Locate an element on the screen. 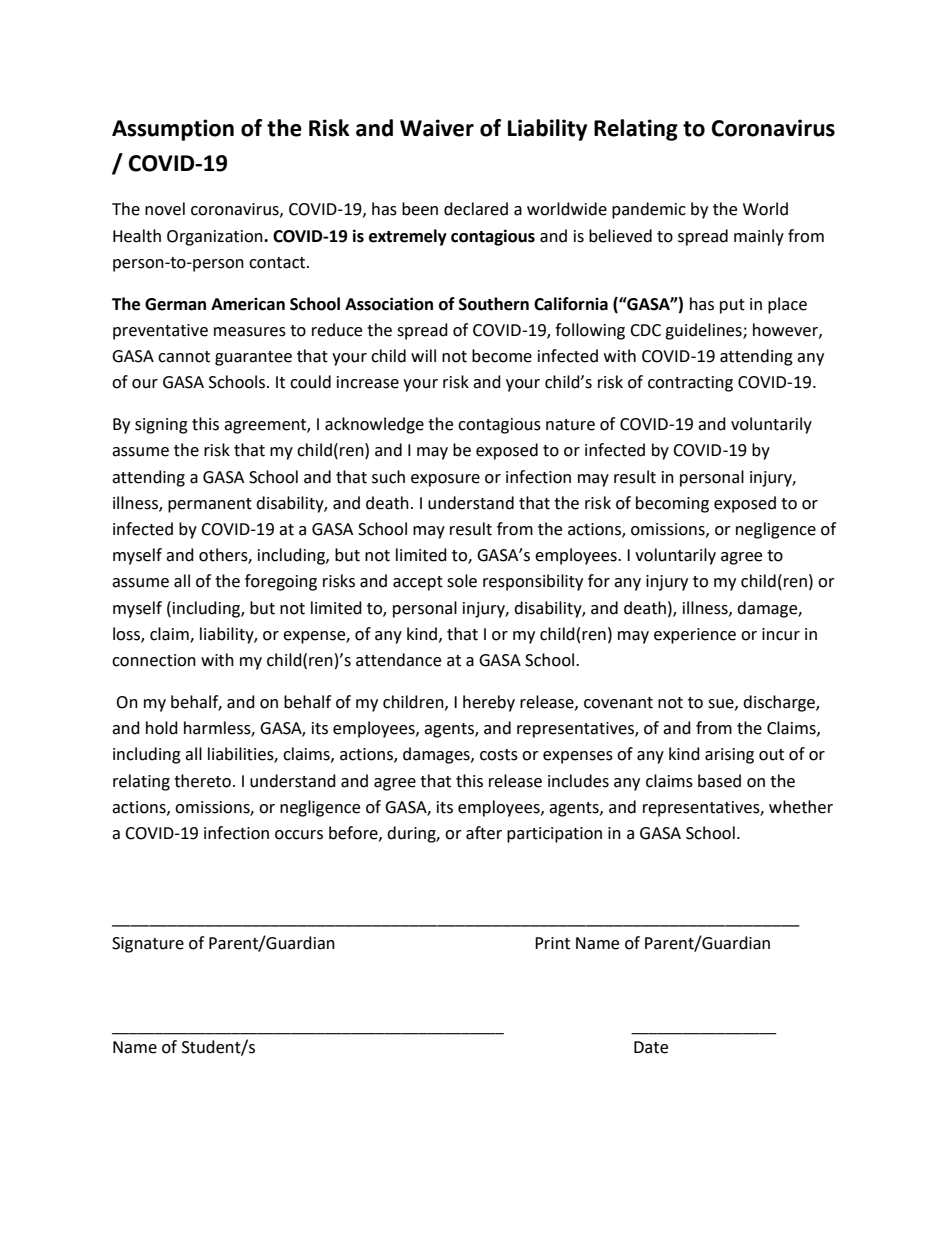 This screenshot has height=1233, width=952. pandemic is located at coordinates (649, 210).
